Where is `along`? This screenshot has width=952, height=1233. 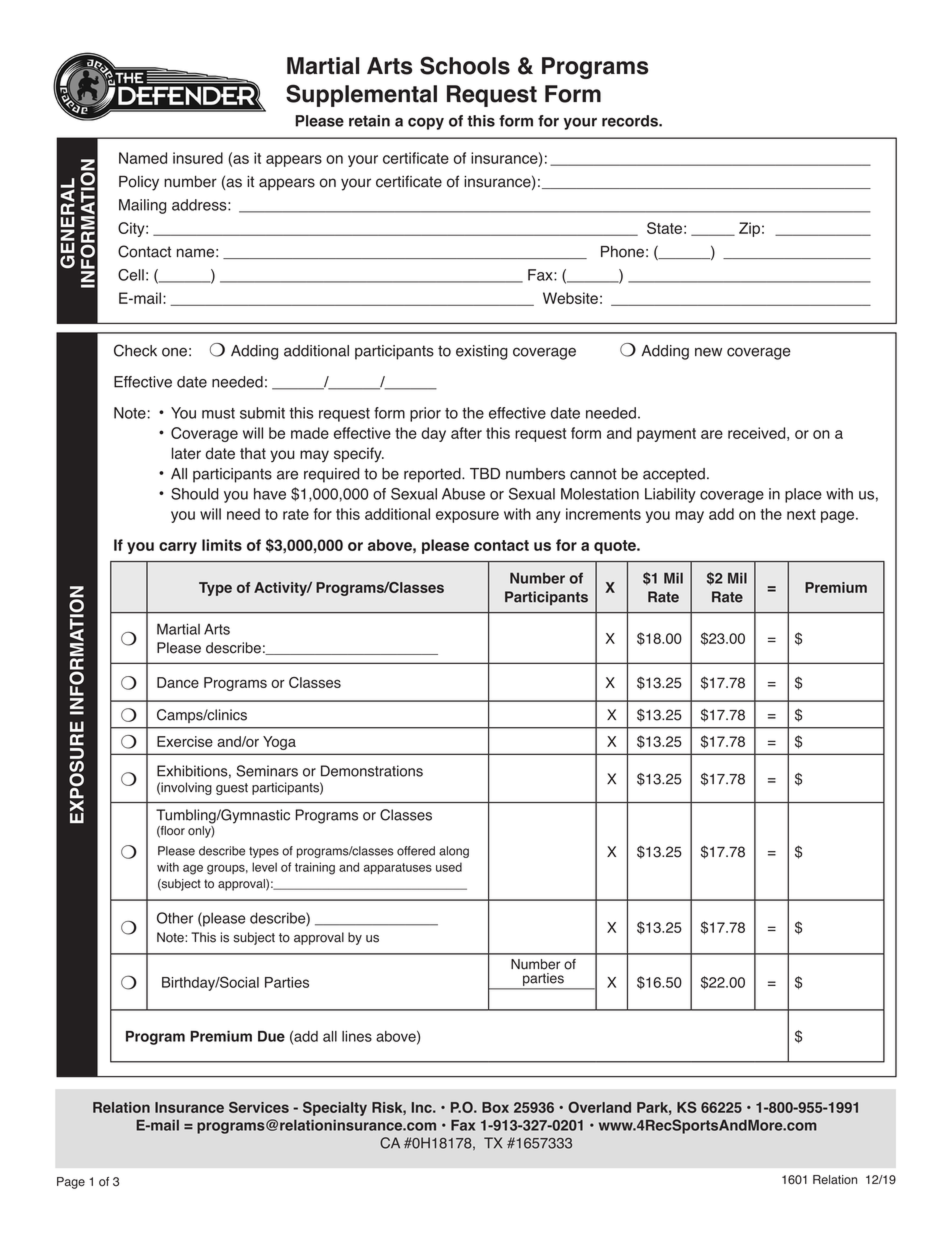 along is located at coordinates (454, 852).
